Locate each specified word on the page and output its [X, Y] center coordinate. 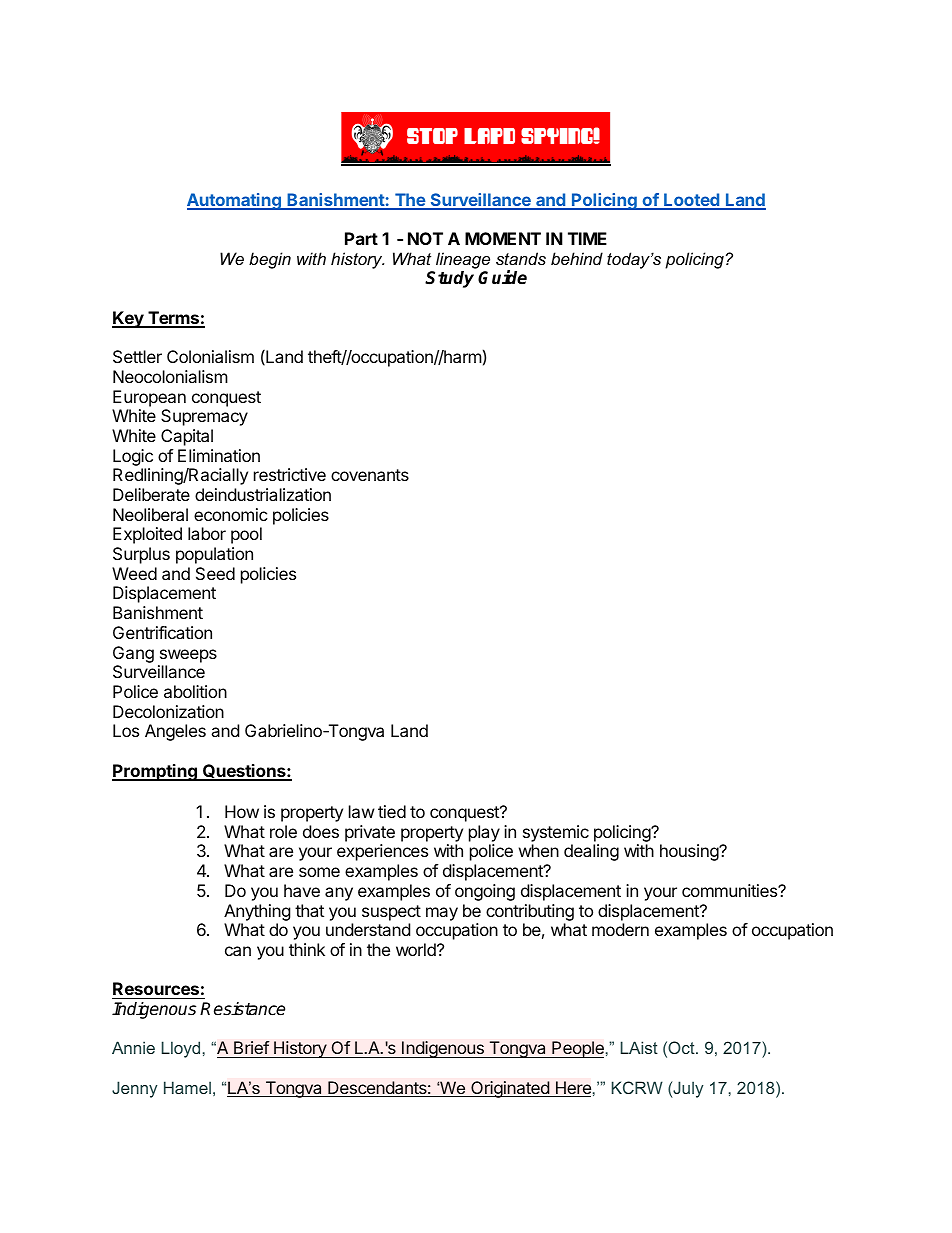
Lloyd [181, 1049]
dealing [591, 852]
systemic [556, 833]
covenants [370, 475]
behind [577, 258]
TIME [587, 238]
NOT [425, 238]
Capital [187, 437]
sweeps [188, 656]
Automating [235, 201]
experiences [382, 852]
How [242, 811]
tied [392, 811]
